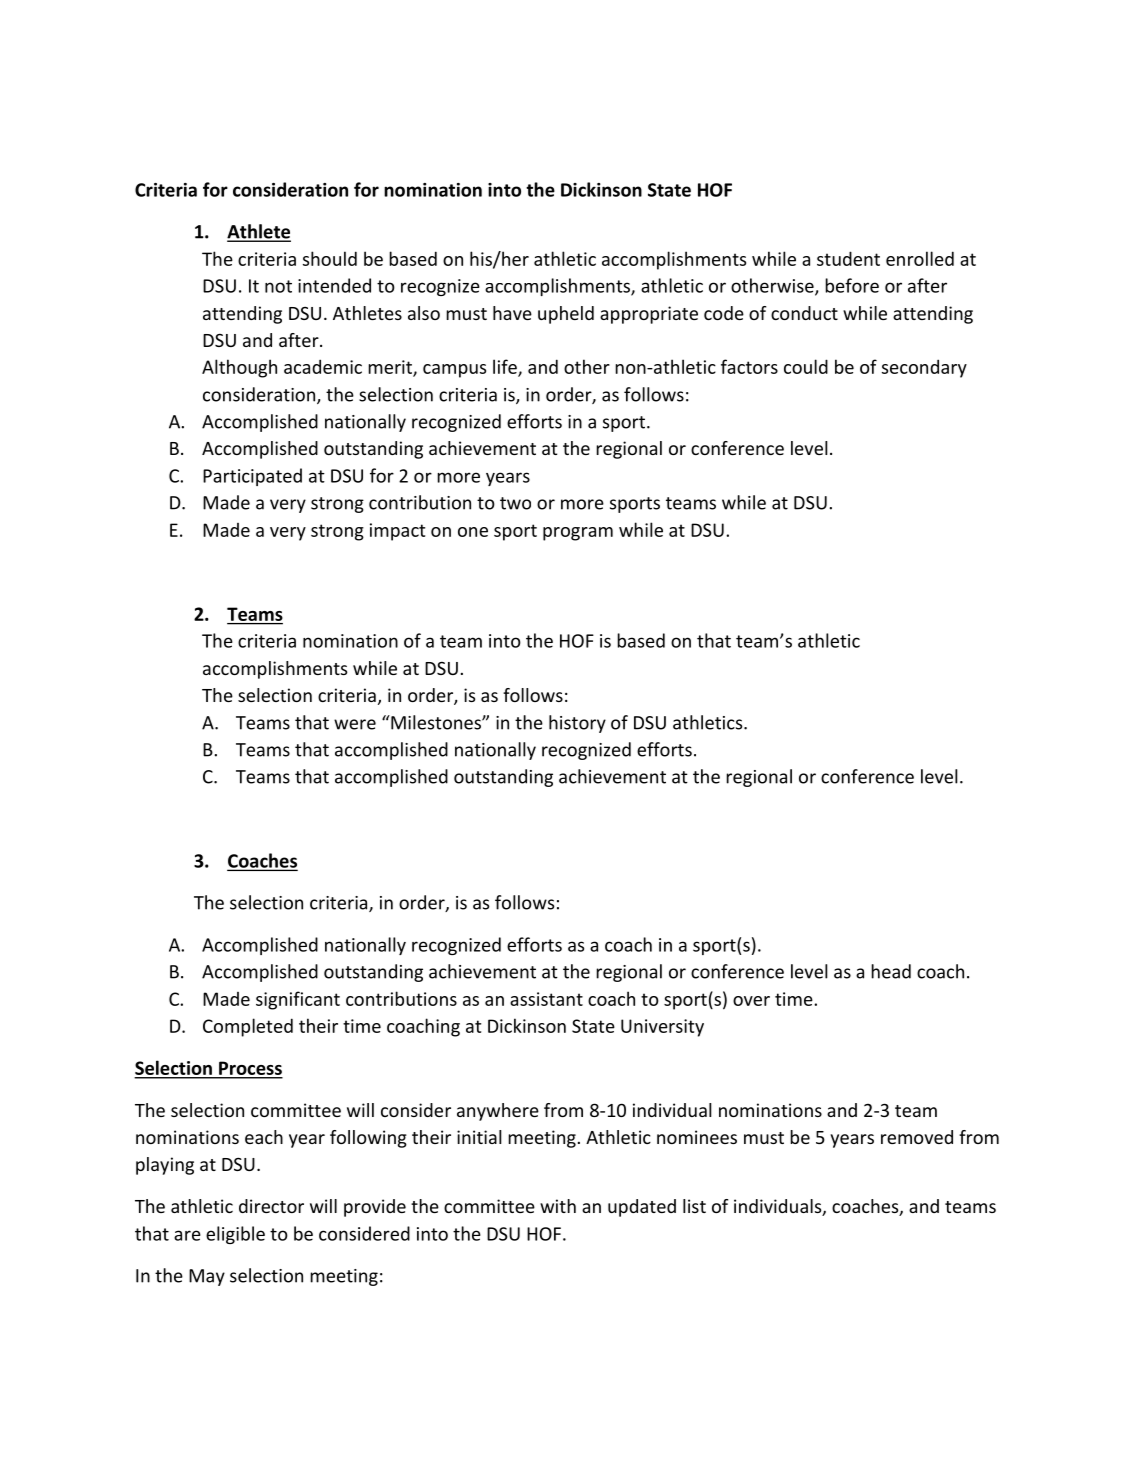  Describe the element at coordinates (278, 286) in the page. I see `not` at that location.
